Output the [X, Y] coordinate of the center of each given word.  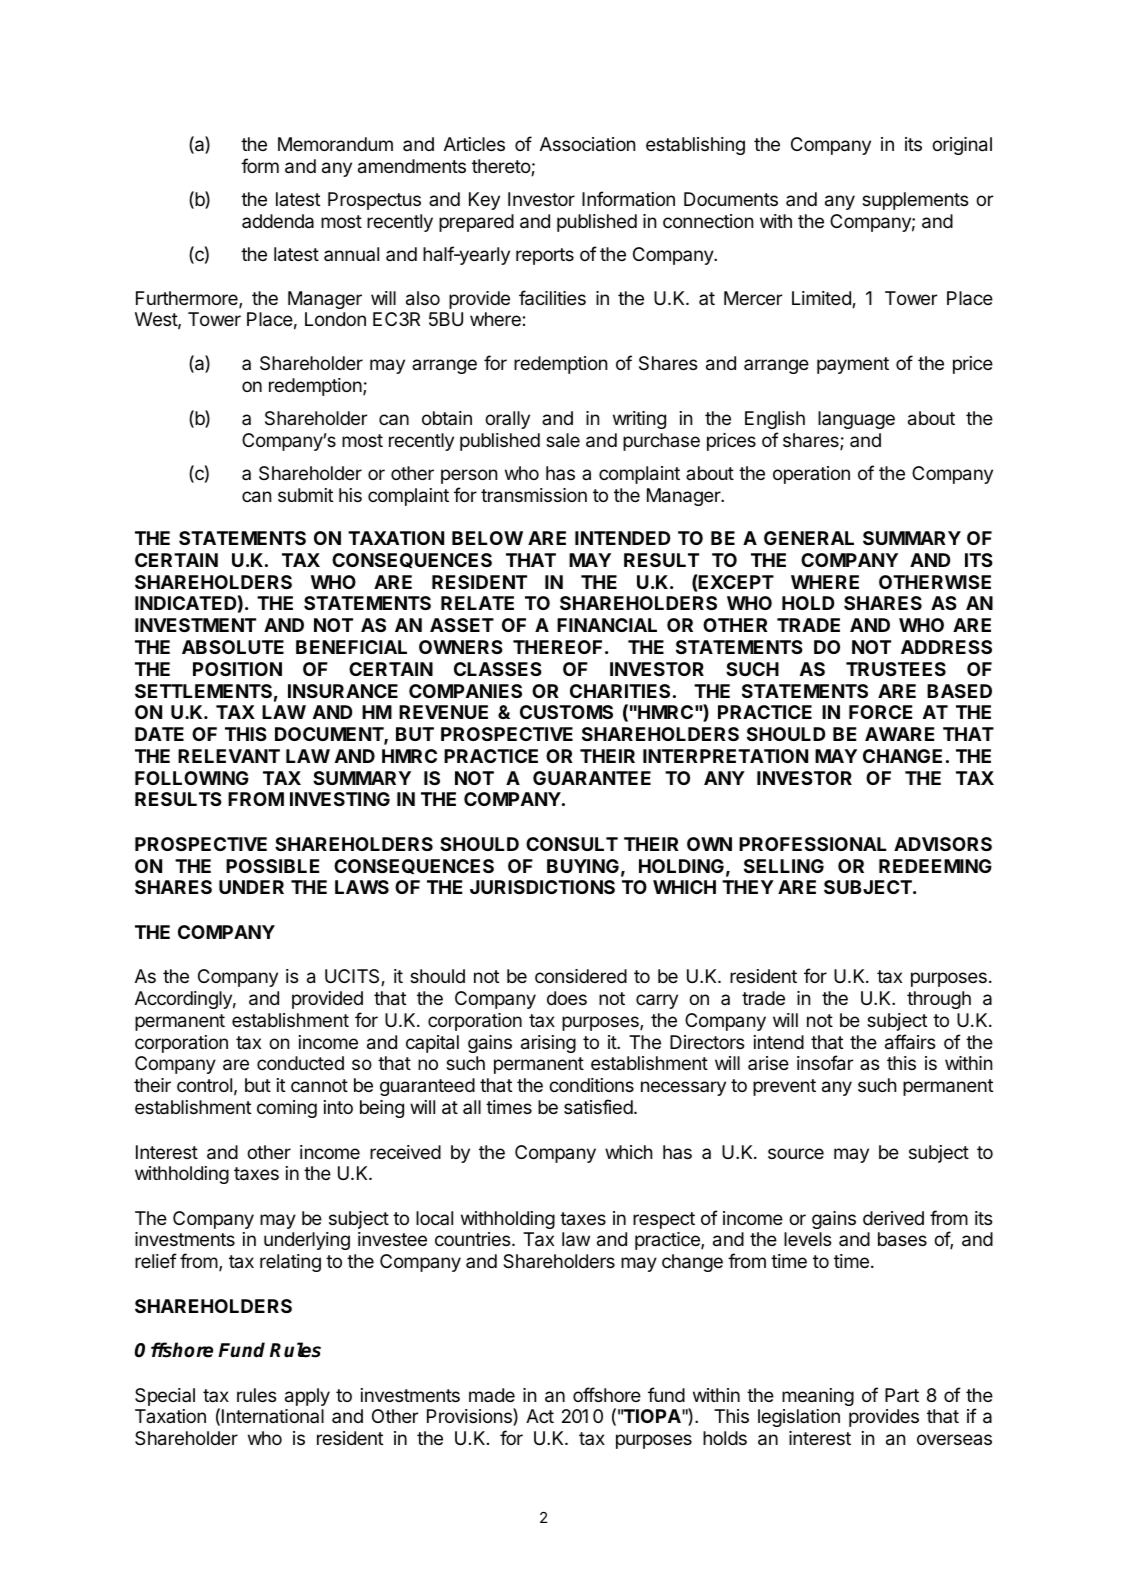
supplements [915, 201]
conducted [300, 1063]
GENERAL [809, 538]
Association [587, 144]
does [567, 998]
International [273, 1416]
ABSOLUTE [233, 647]
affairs [910, 1042]
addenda [278, 221]
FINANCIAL [607, 625]
